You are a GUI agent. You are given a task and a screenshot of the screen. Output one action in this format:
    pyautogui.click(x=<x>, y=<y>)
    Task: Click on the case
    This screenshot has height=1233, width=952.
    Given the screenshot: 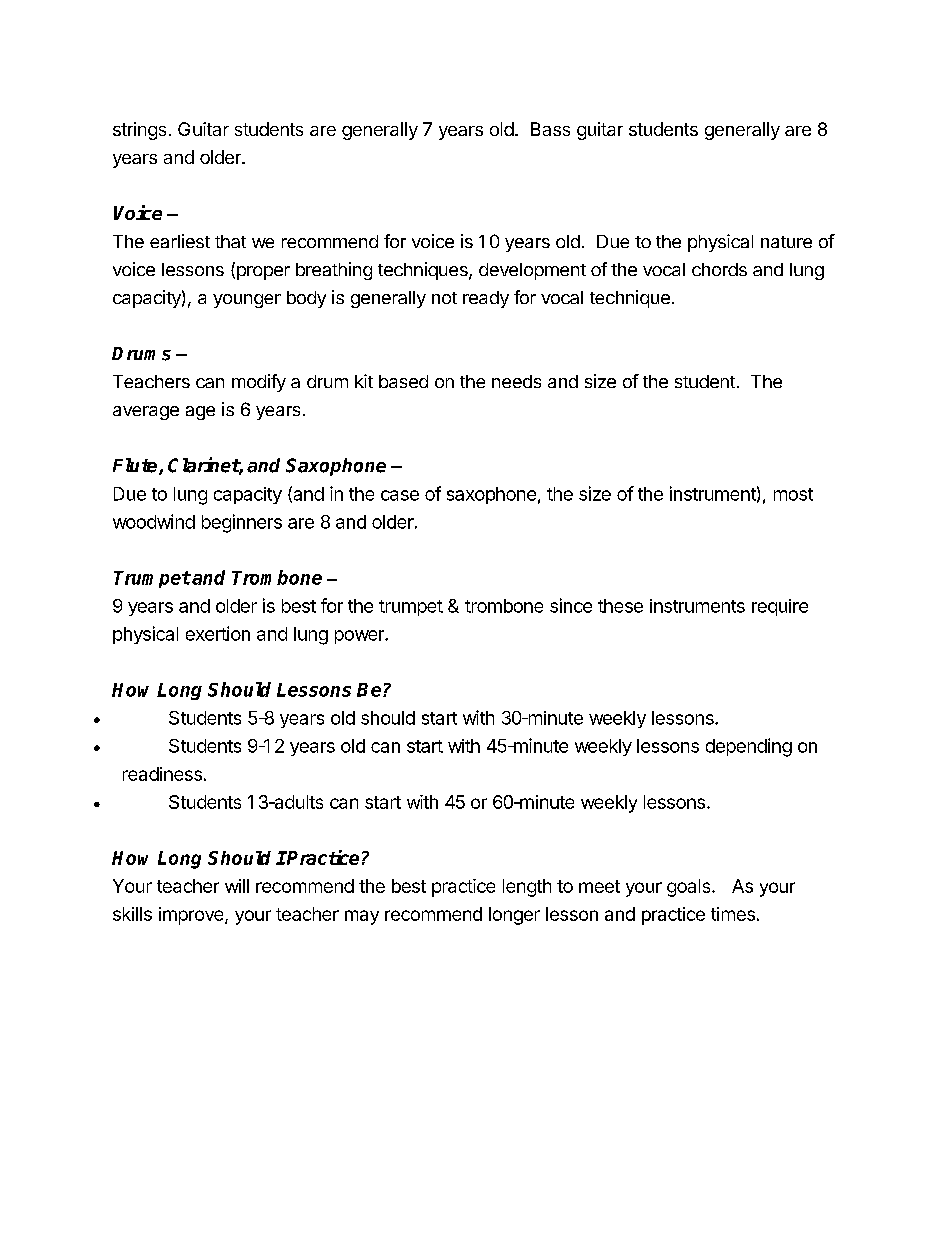 What is the action you would take?
    pyautogui.click(x=400, y=495)
